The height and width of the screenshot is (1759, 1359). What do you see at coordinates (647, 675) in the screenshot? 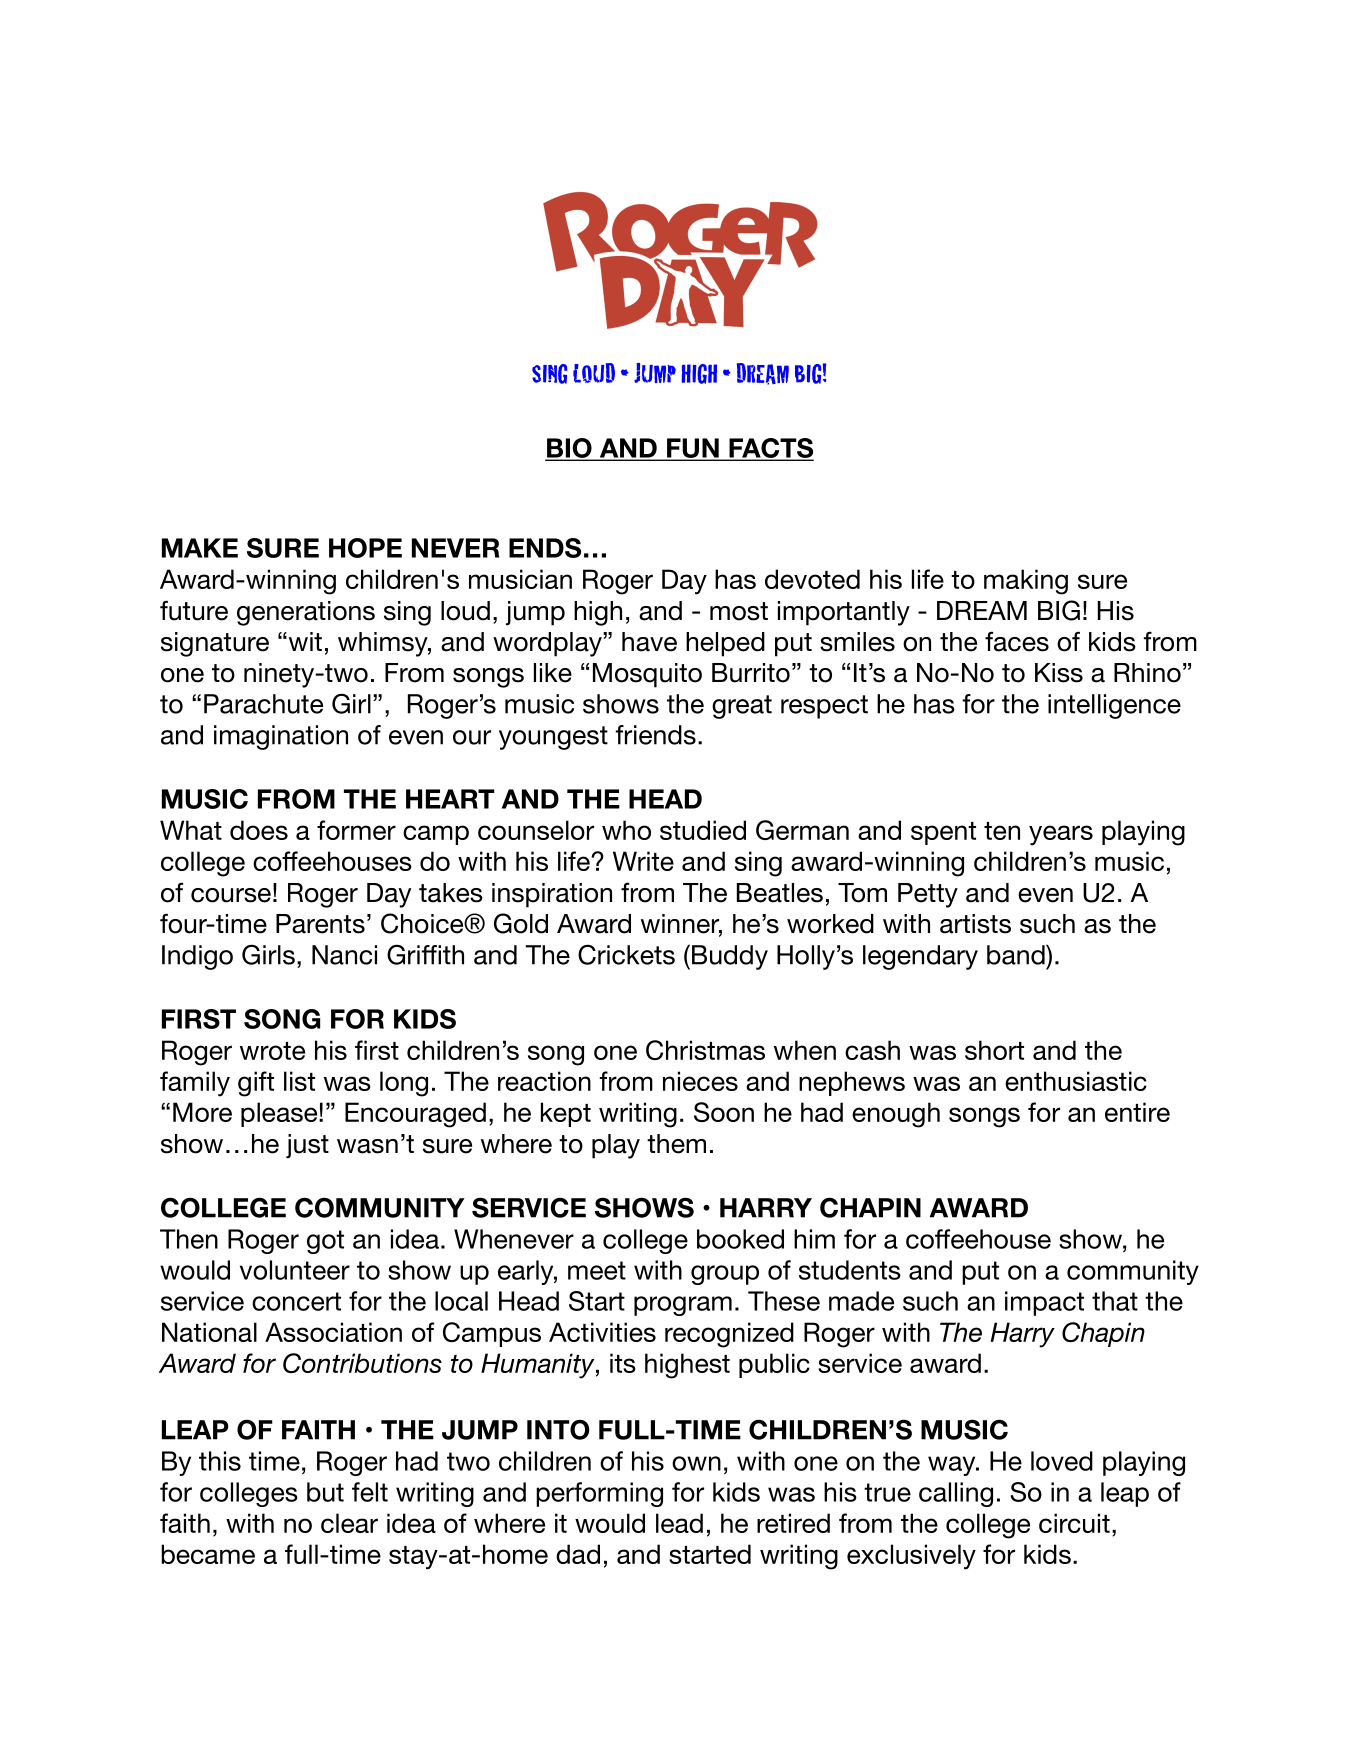
I see `Mosquito` at bounding box center [647, 675].
